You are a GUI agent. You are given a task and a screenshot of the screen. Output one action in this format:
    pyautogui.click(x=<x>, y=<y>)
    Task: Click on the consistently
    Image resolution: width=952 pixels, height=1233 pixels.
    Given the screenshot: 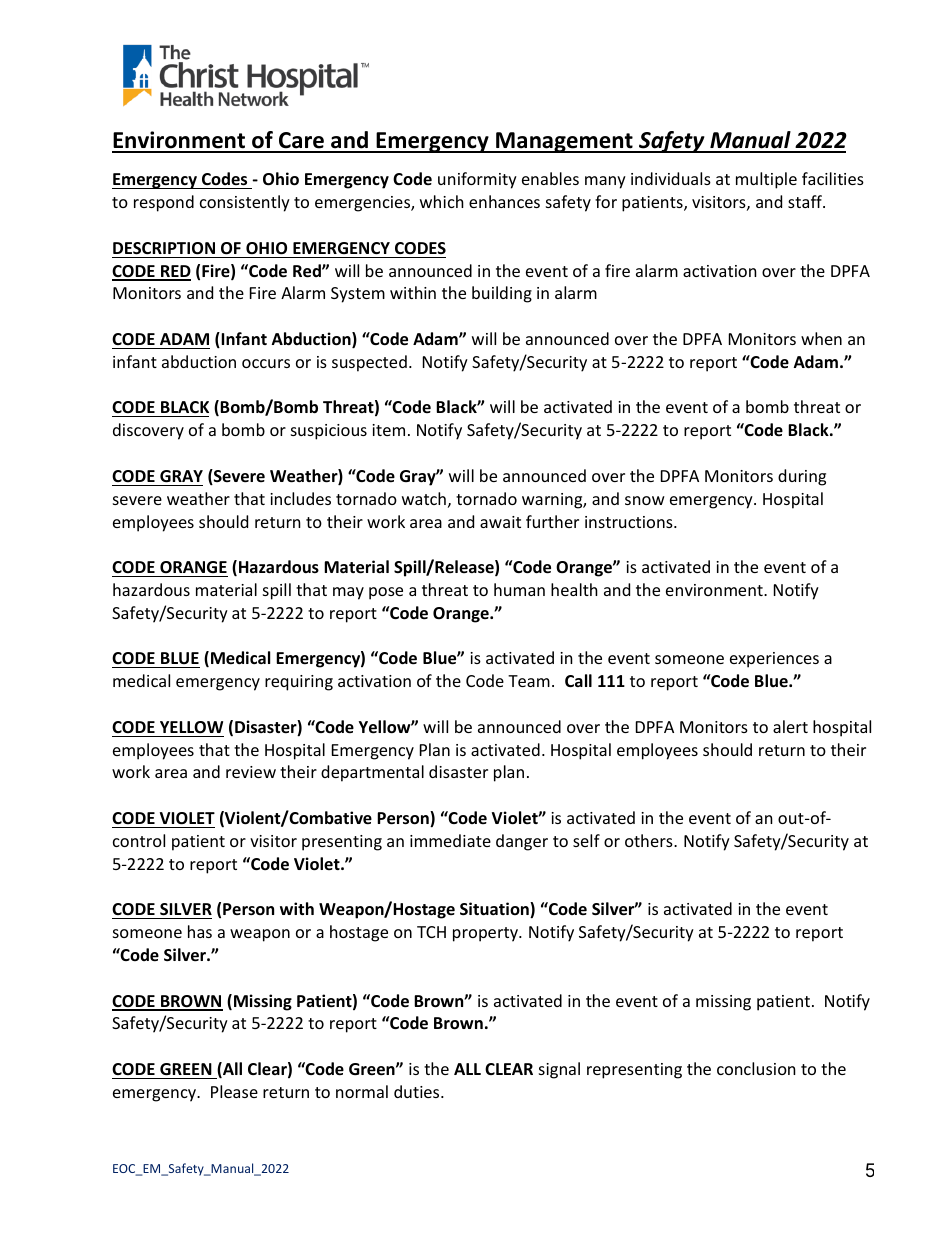 What is the action you would take?
    pyautogui.click(x=245, y=203)
